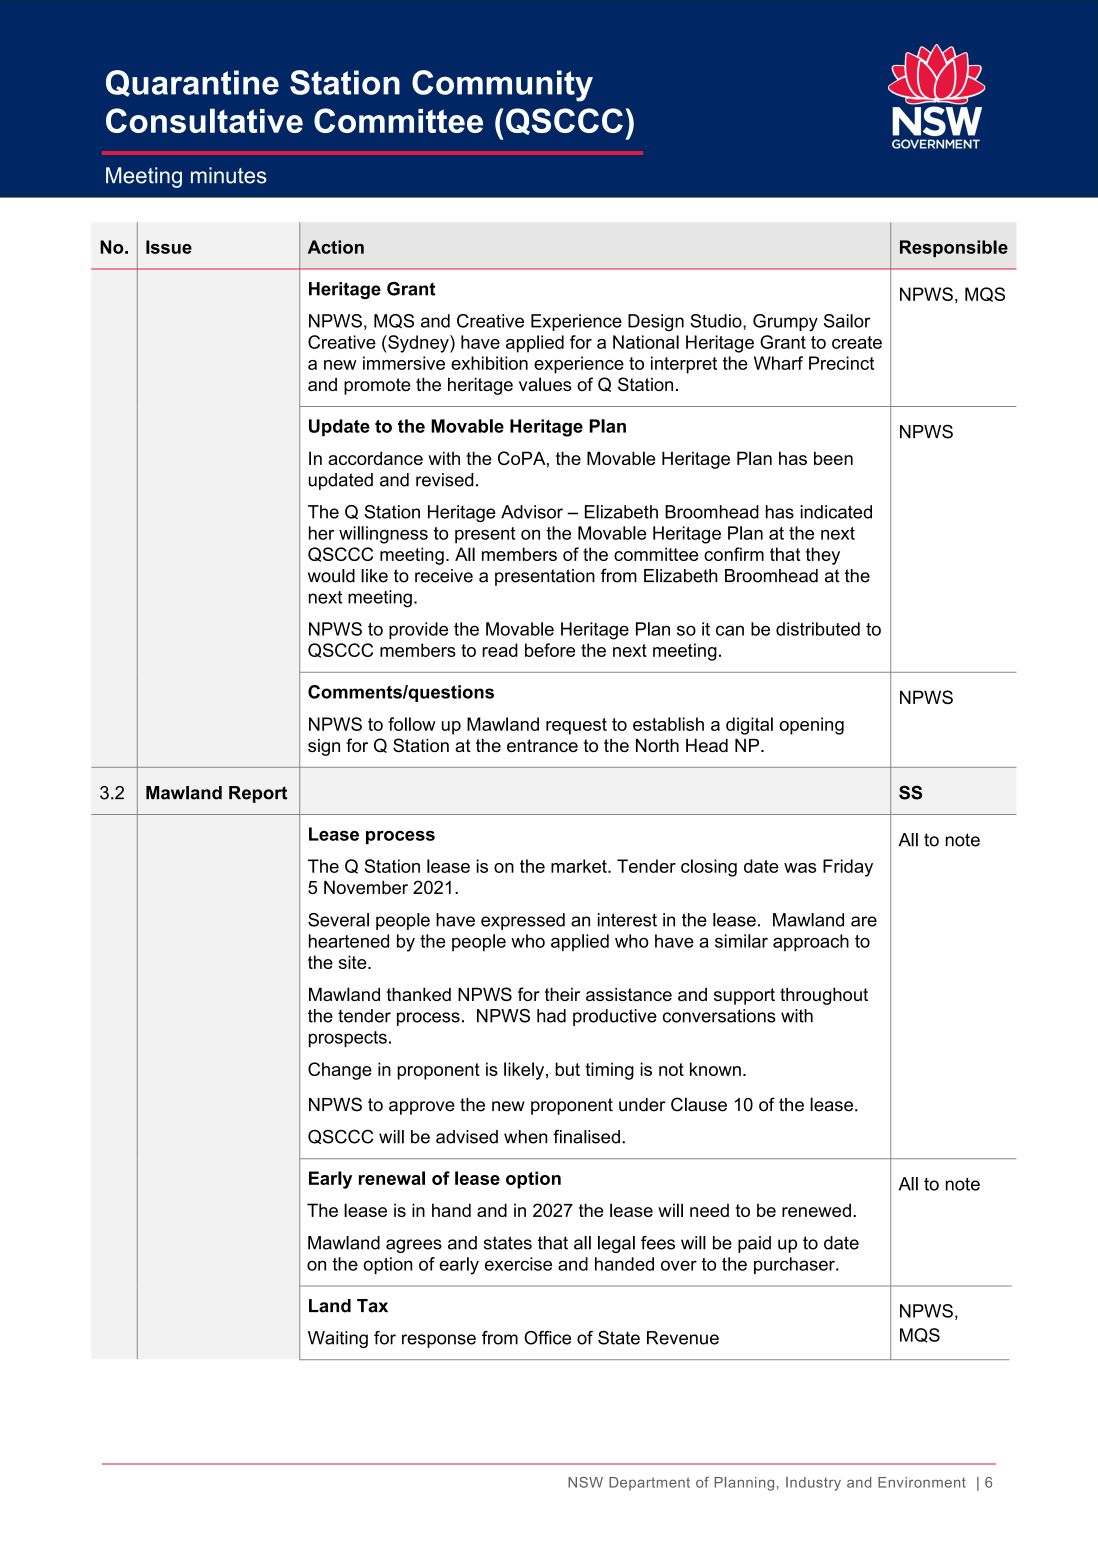 The image size is (1098, 1554). What do you see at coordinates (375, 458) in the screenshot?
I see `accordance` at bounding box center [375, 458].
